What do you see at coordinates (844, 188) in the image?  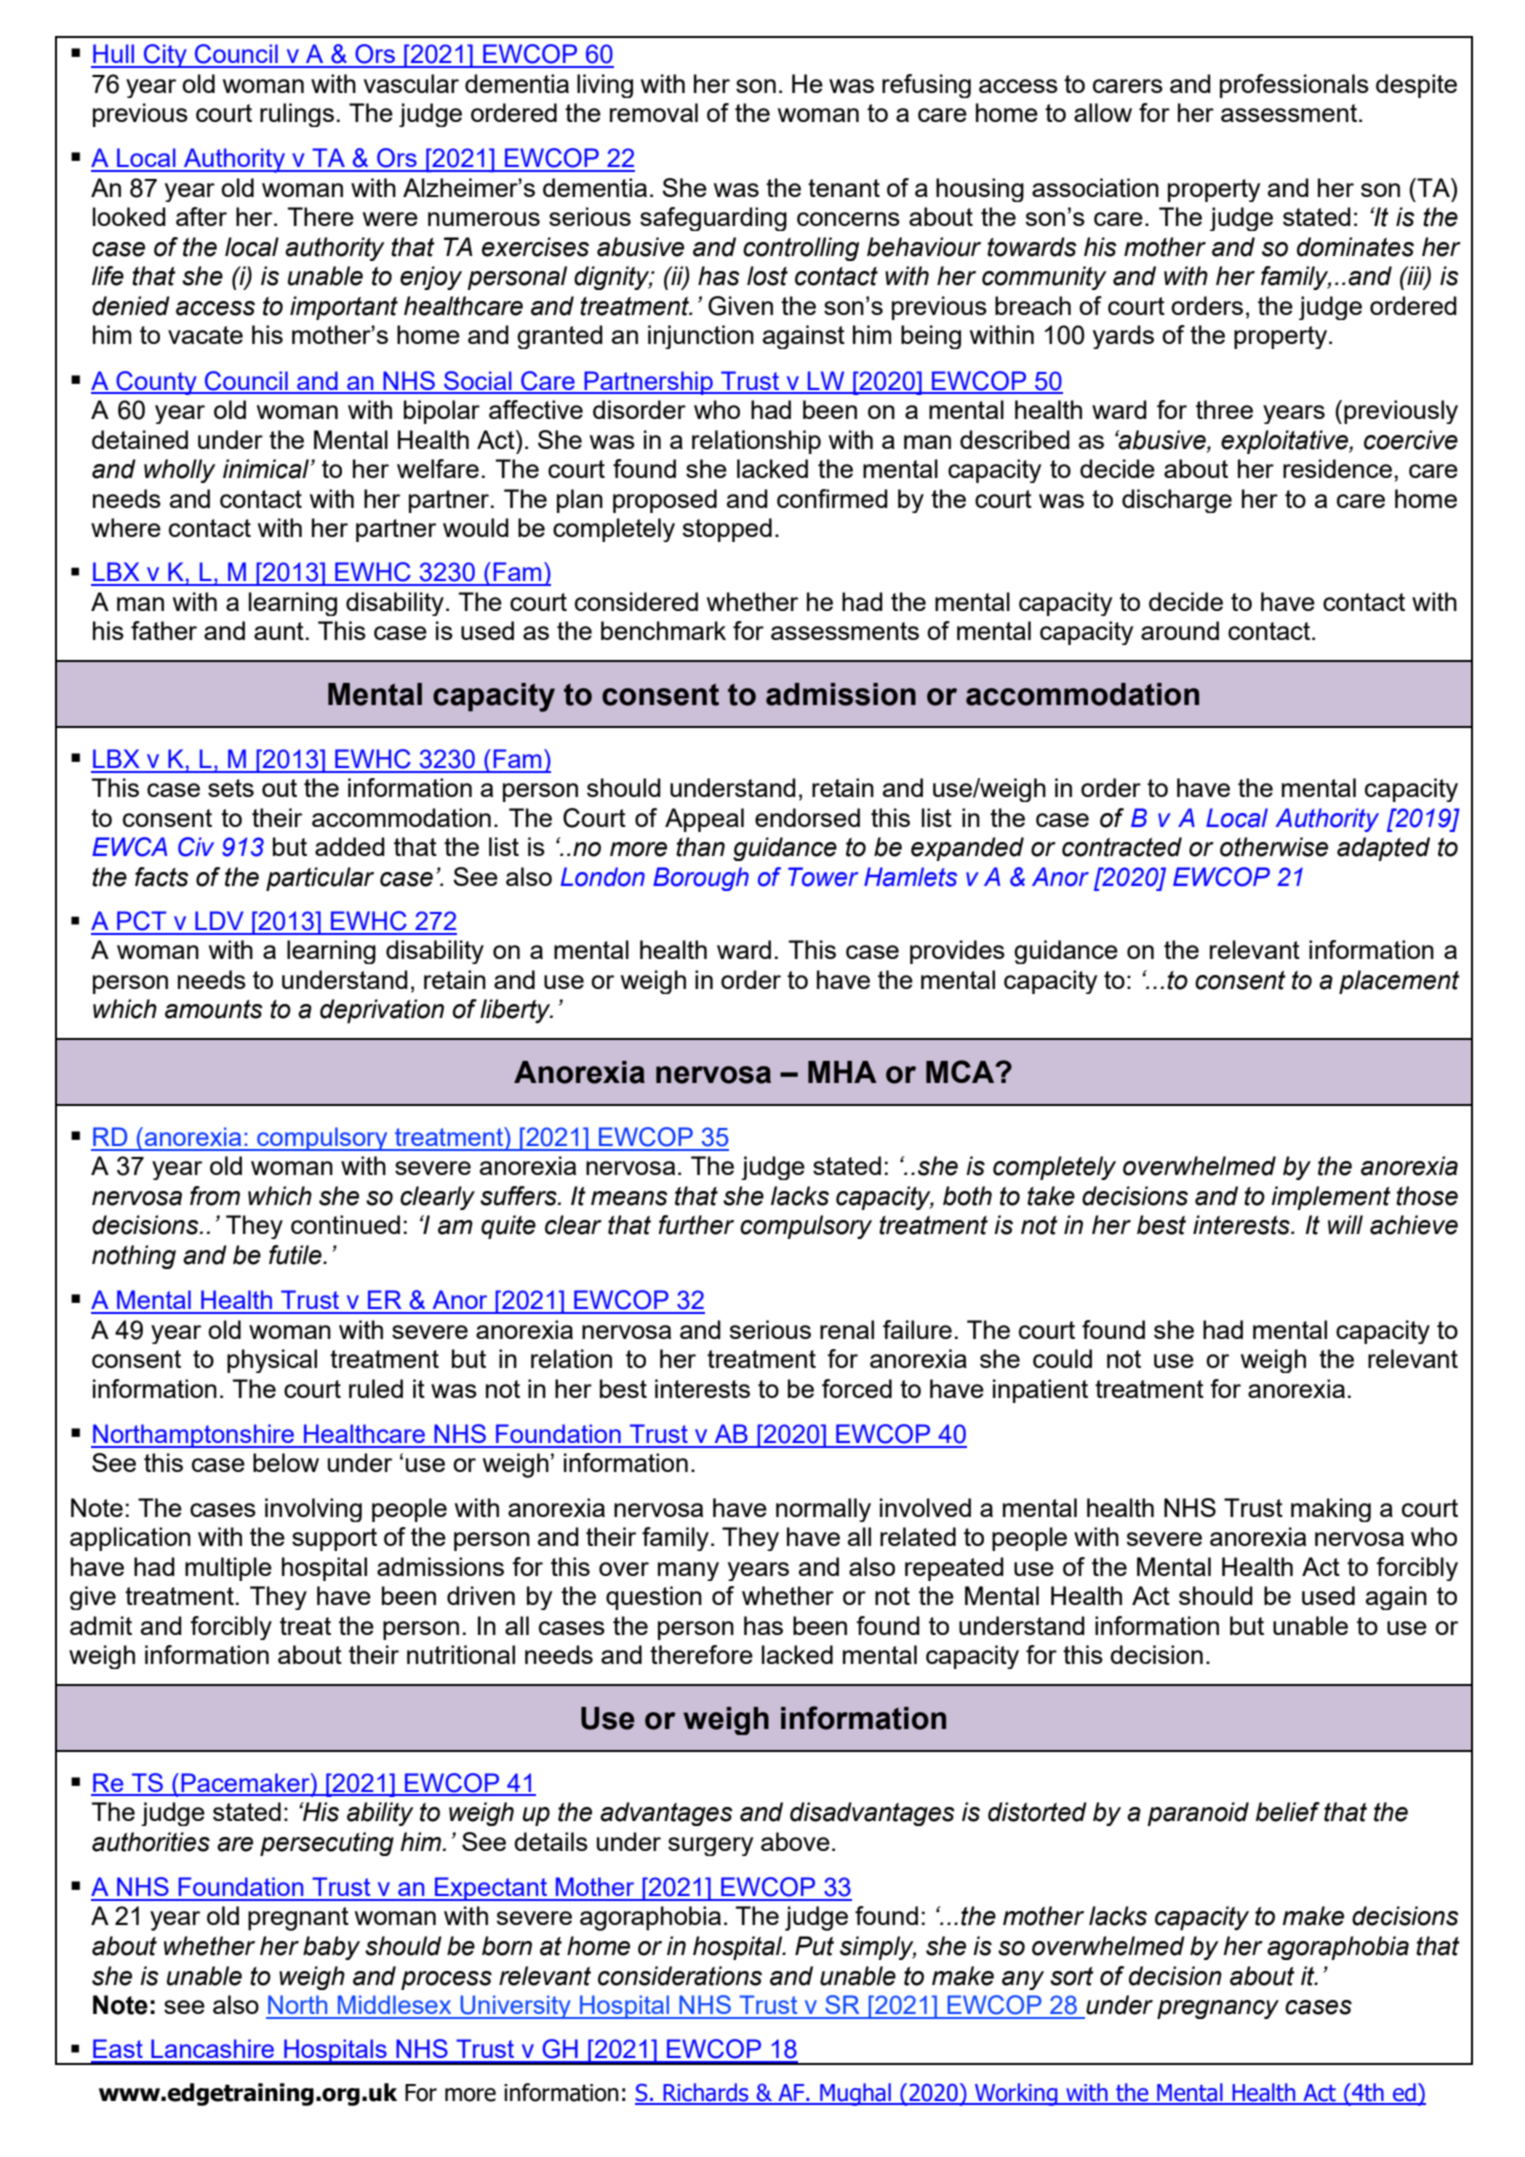 I see `tenant` at bounding box center [844, 188].
